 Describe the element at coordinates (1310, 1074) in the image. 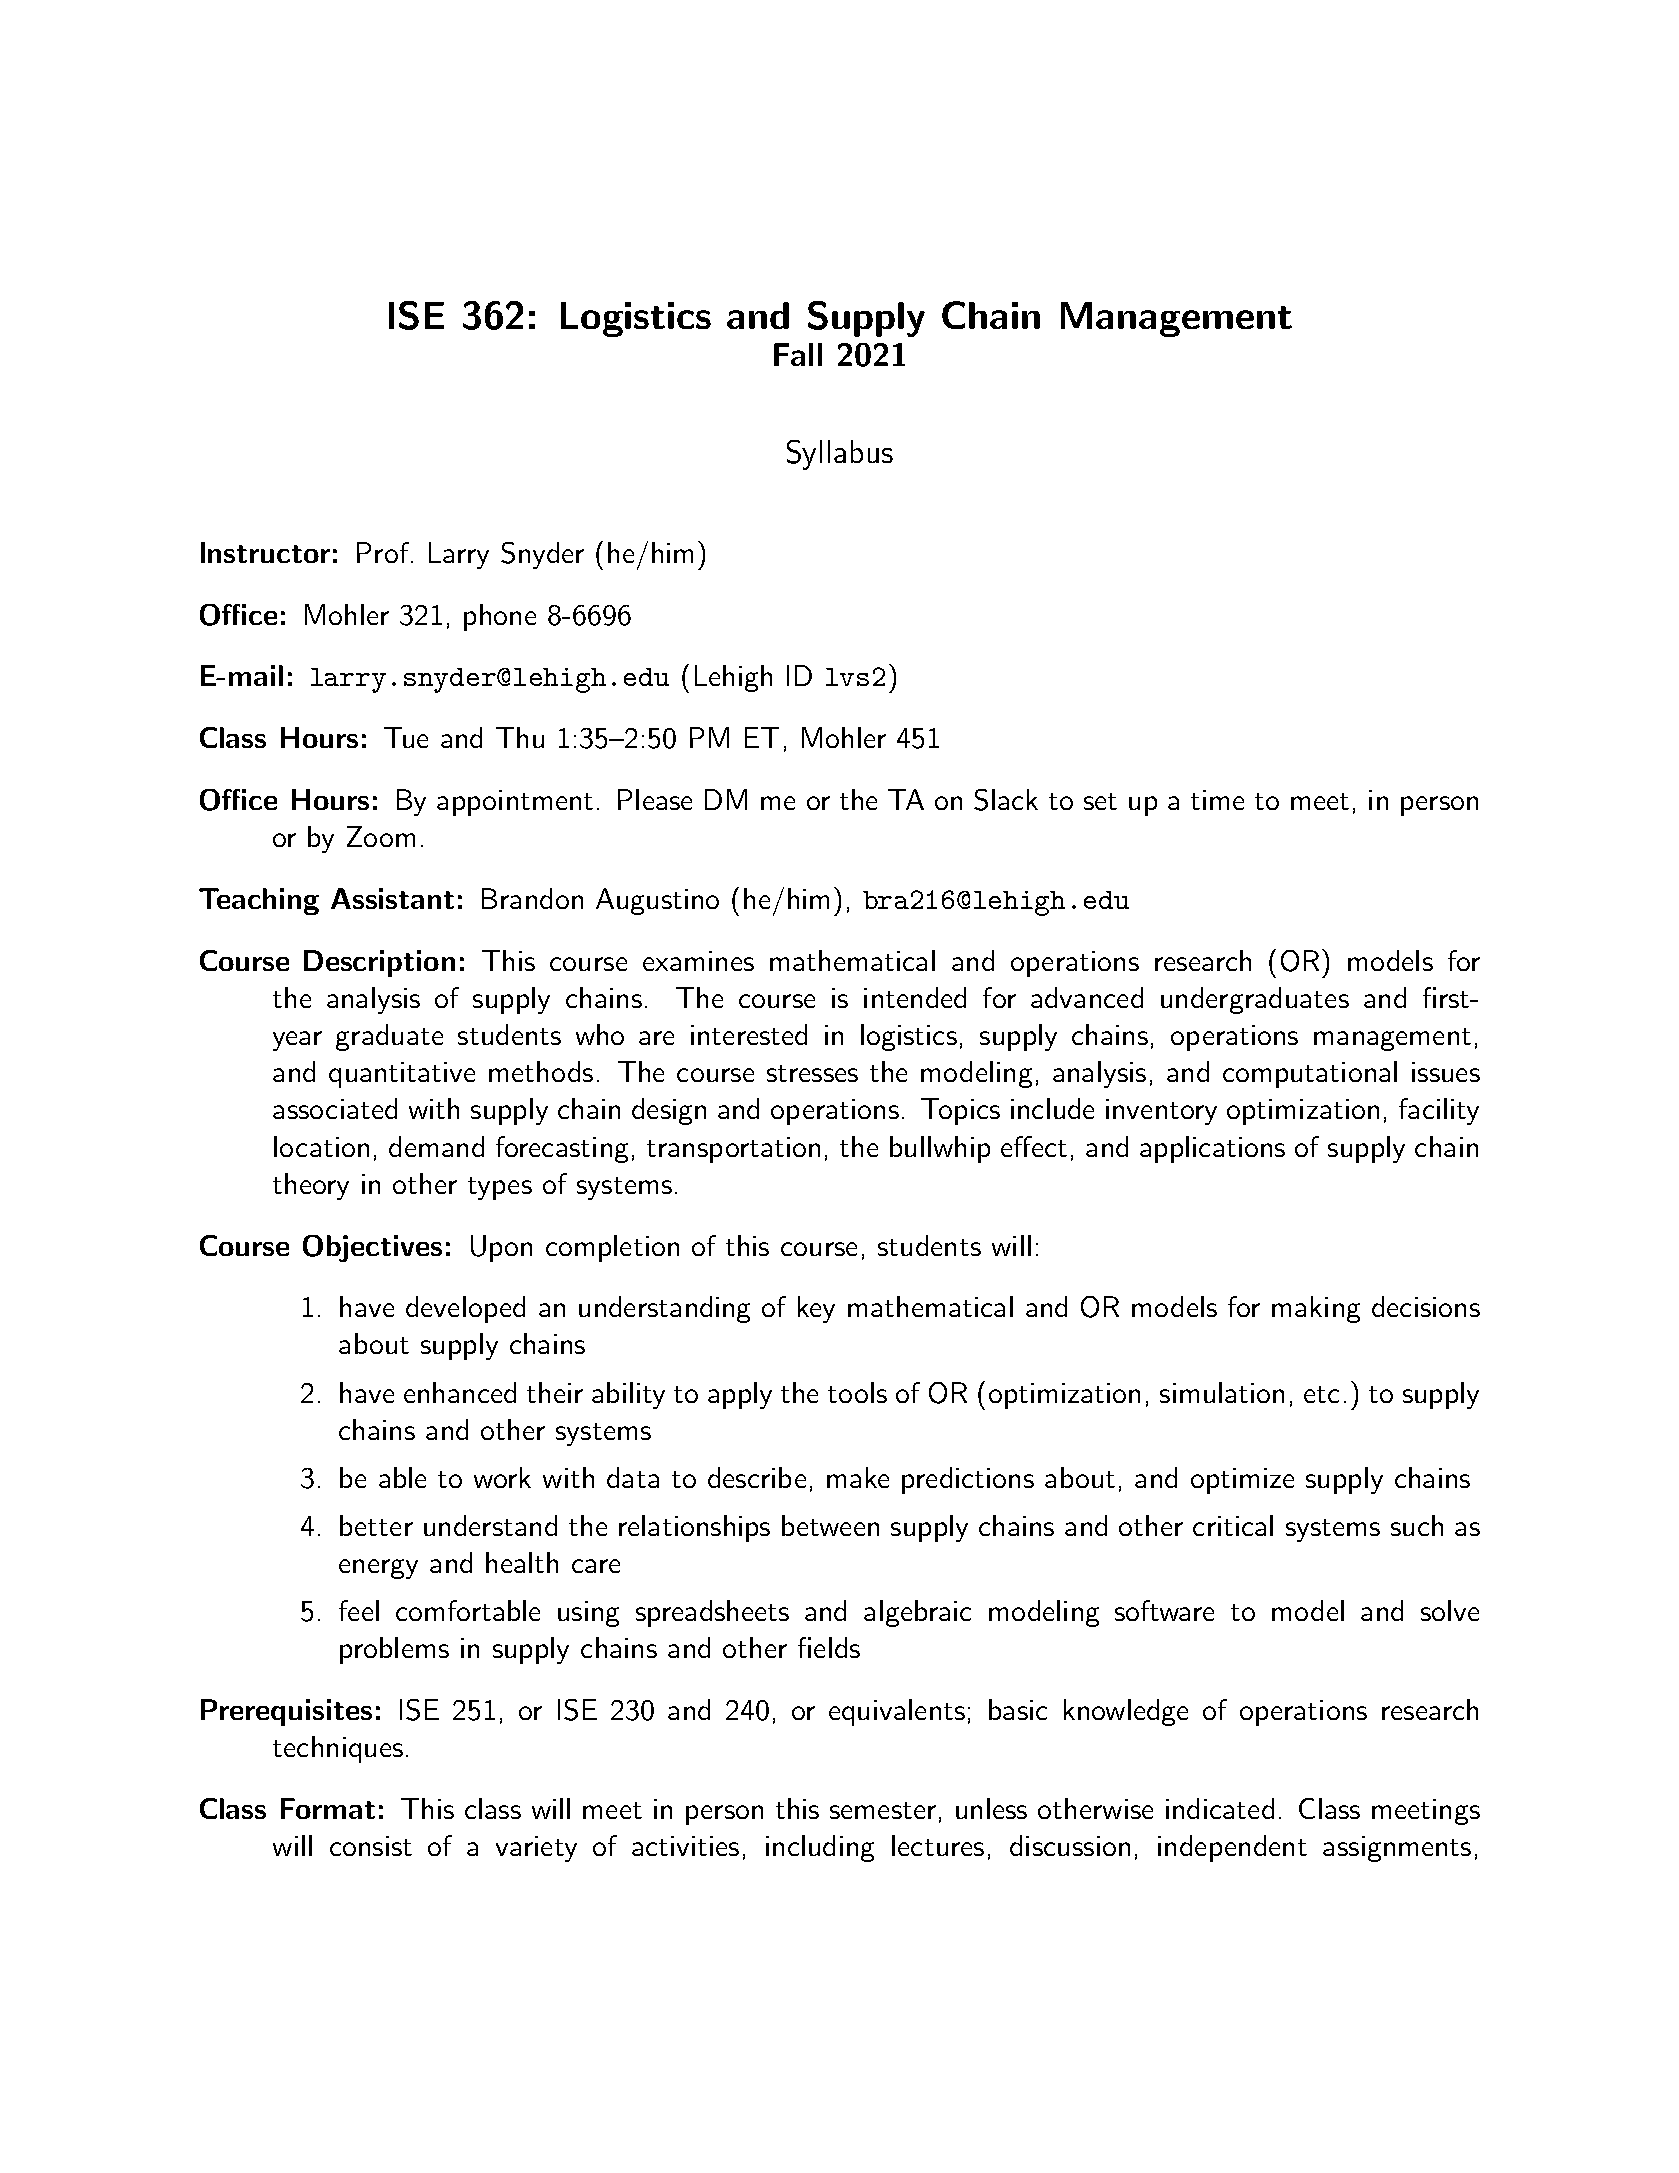

I see `computational` at that location.
